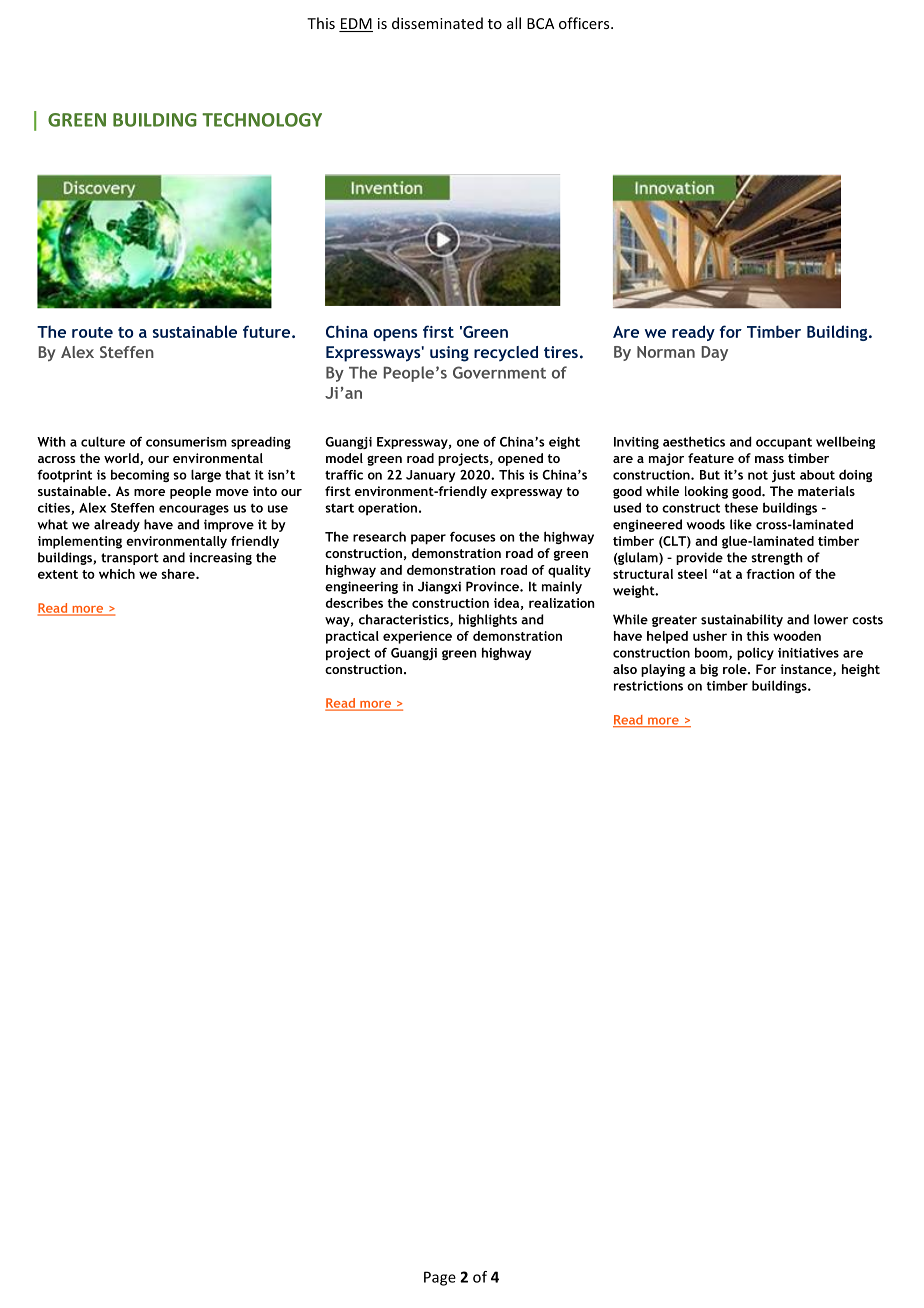 Image resolution: width=924 pixels, height=1308 pixels. Describe the element at coordinates (262, 120) in the screenshot. I see `TECHNOLOGY` at that location.
